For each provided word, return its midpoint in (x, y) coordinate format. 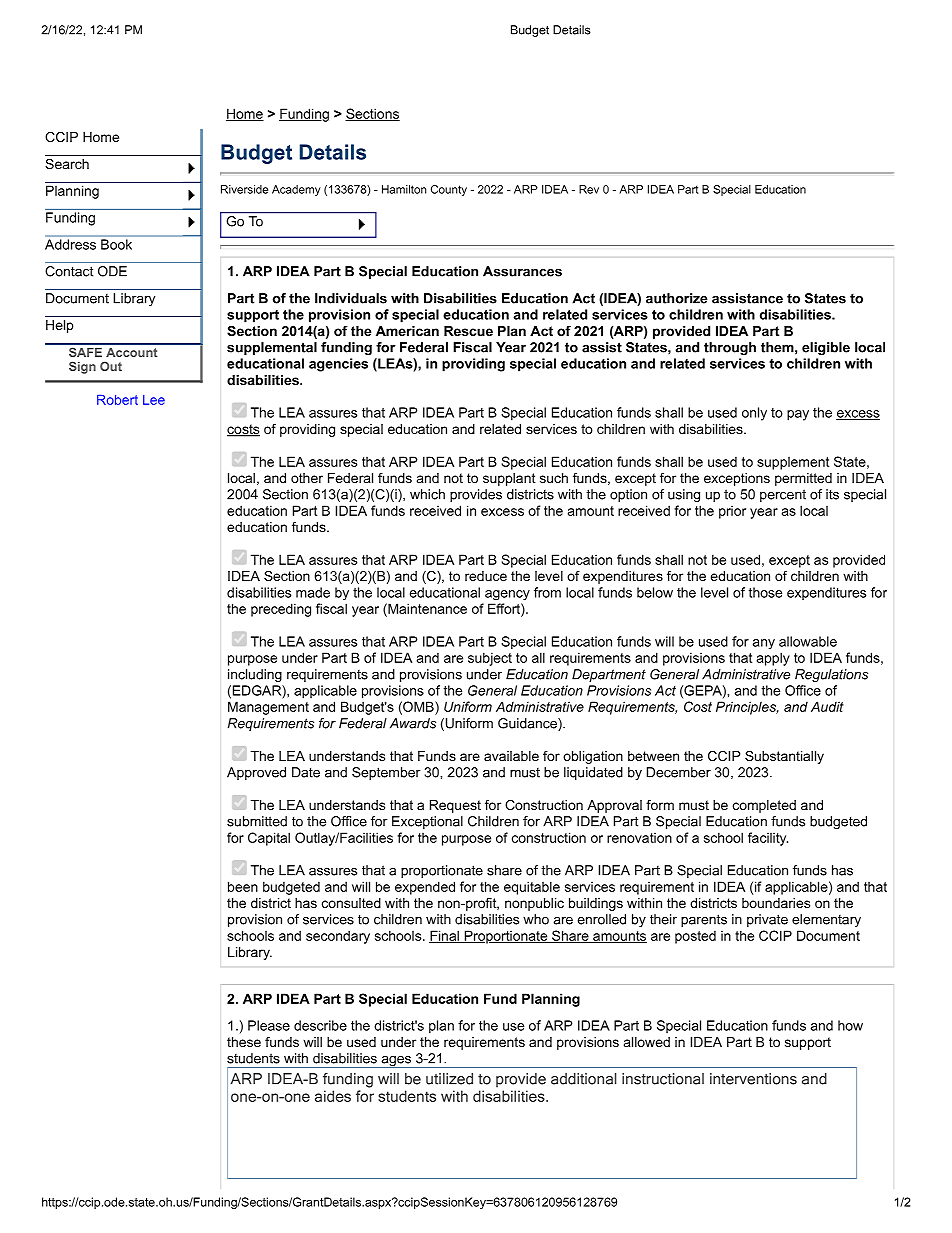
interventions (753, 1079)
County (449, 190)
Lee (154, 400)
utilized (449, 1079)
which (427, 494)
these (244, 1042)
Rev (589, 189)
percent (783, 495)
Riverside (244, 189)
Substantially (784, 757)
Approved (256, 773)
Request (455, 806)
